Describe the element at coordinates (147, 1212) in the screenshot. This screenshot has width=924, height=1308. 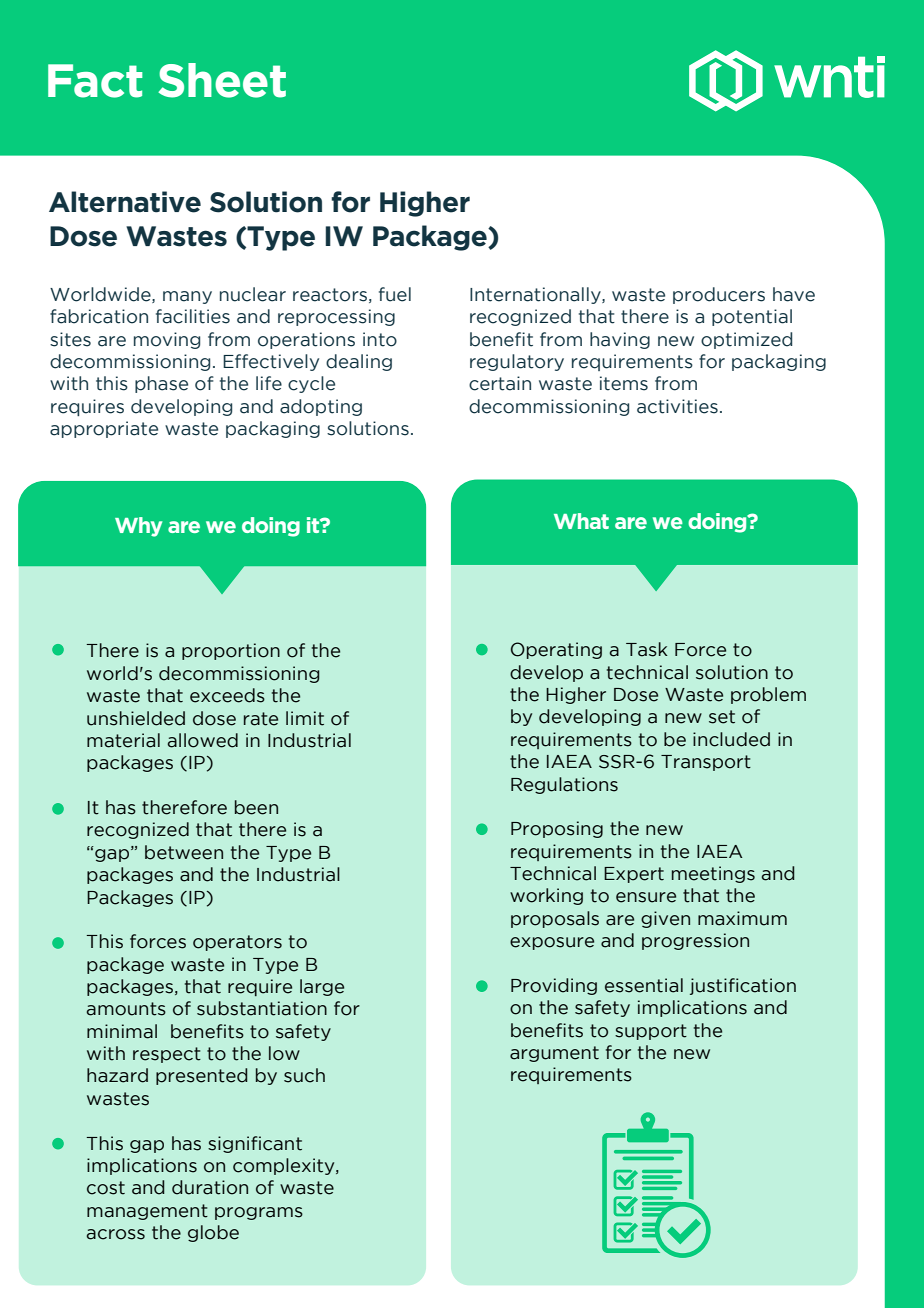
I see `management` at that location.
